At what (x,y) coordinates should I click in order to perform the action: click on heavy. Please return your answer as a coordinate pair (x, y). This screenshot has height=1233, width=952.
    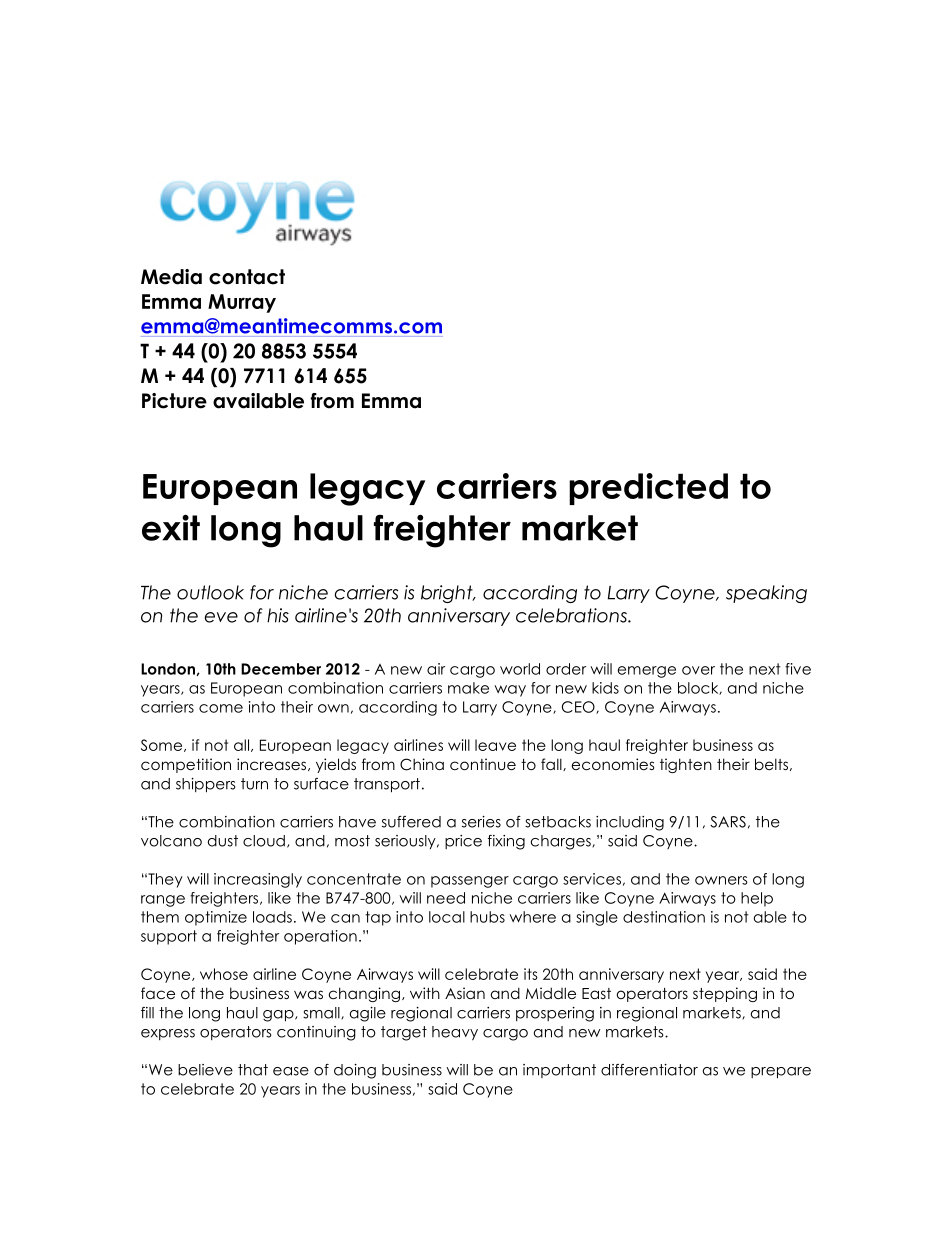
    Looking at the image, I should click on (455, 1033).
